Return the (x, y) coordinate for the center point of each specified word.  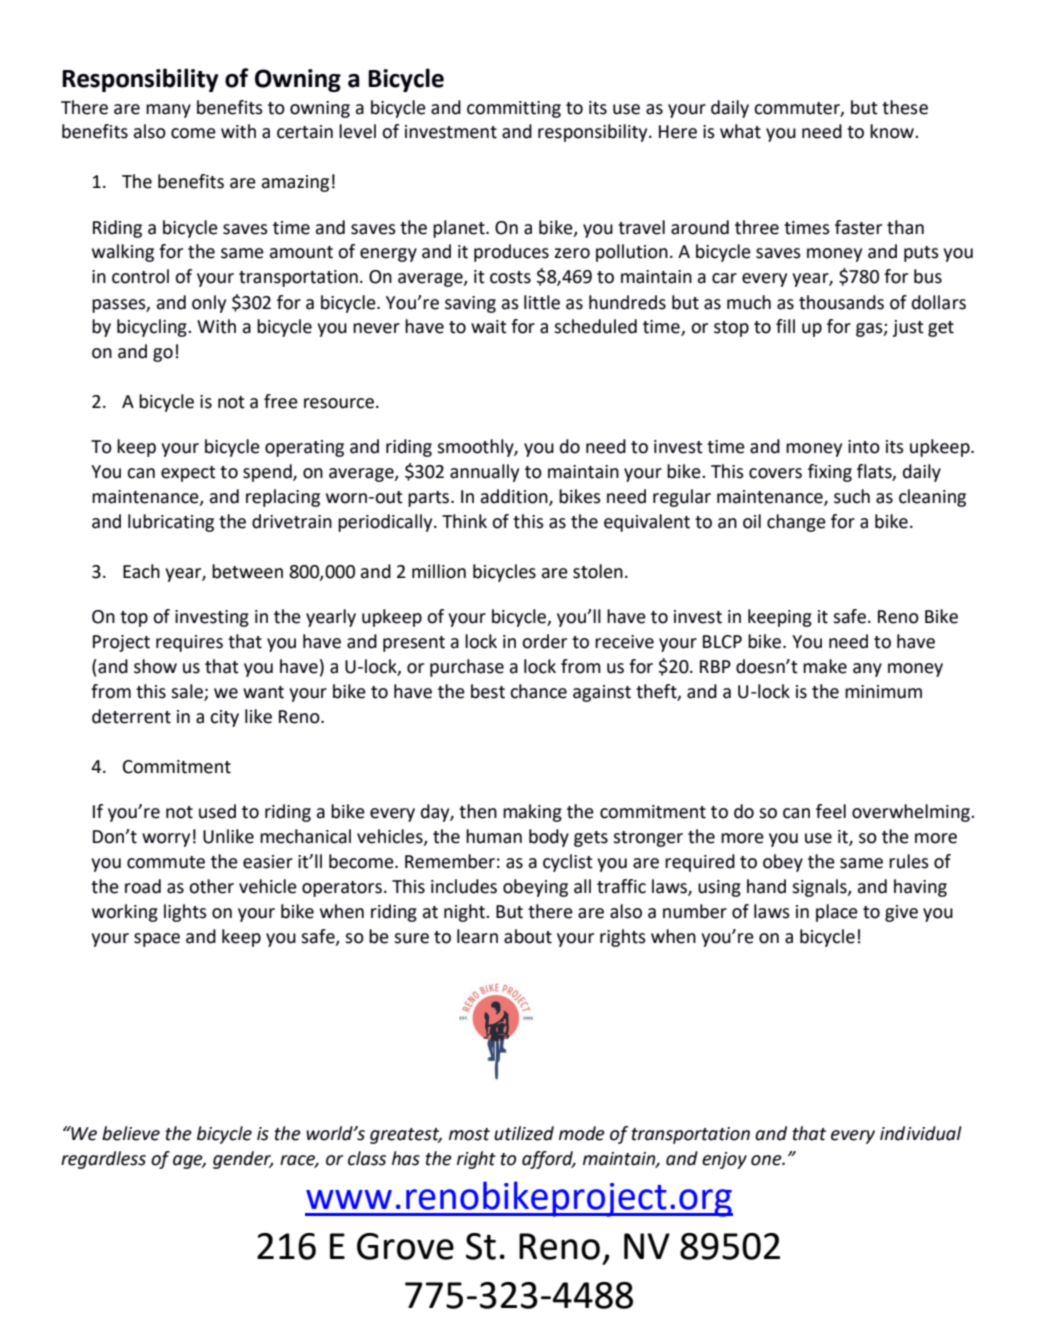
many (168, 111)
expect (188, 474)
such (852, 496)
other (211, 886)
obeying (535, 888)
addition (515, 497)
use (626, 109)
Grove (405, 1246)
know (893, 131)
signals (820, 888)
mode (582, 1133)
